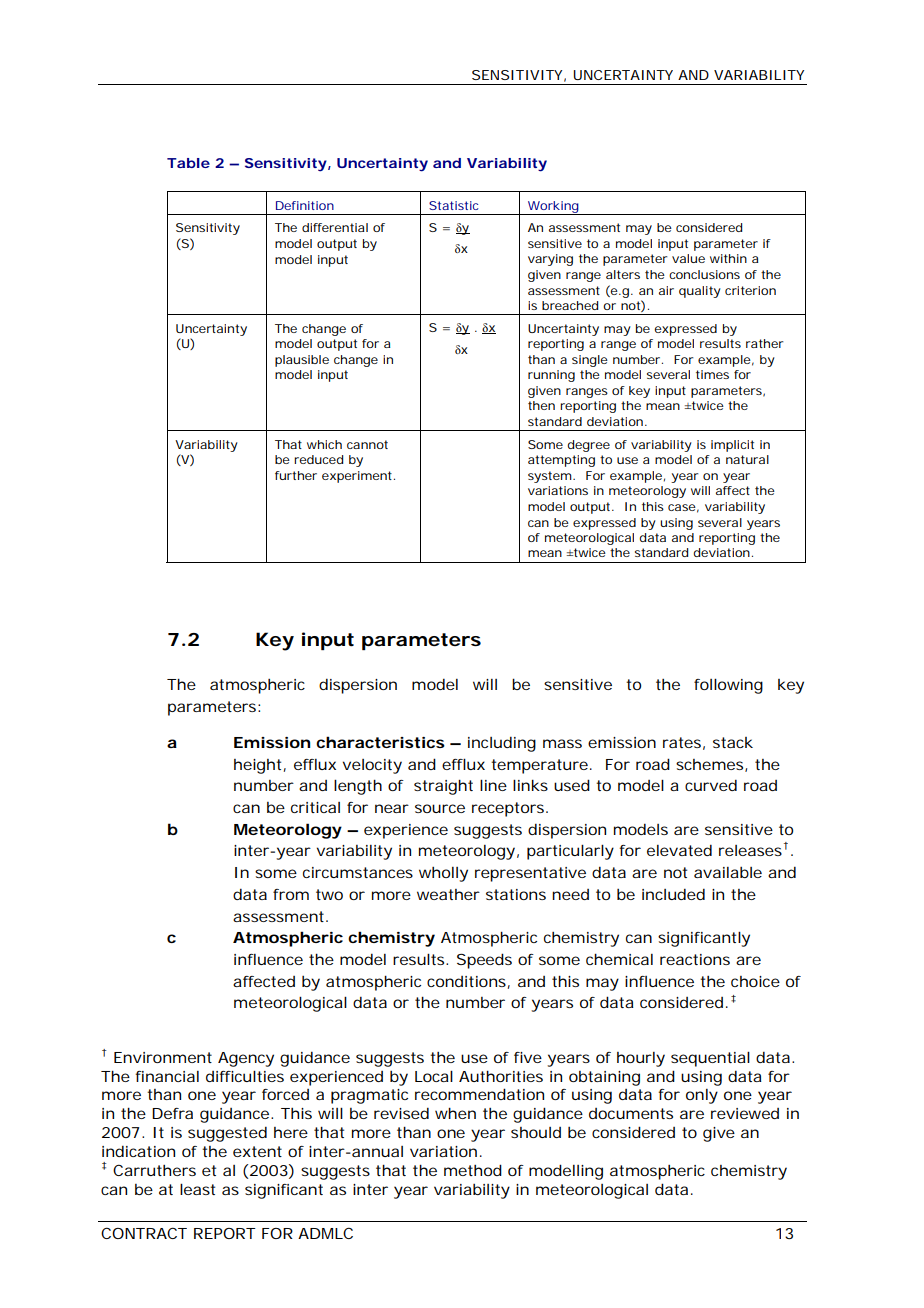 The image size is (924, 1308). Describe the element at coordinates (453, 205) in the screenshot. I see `Statistic` at that location.
